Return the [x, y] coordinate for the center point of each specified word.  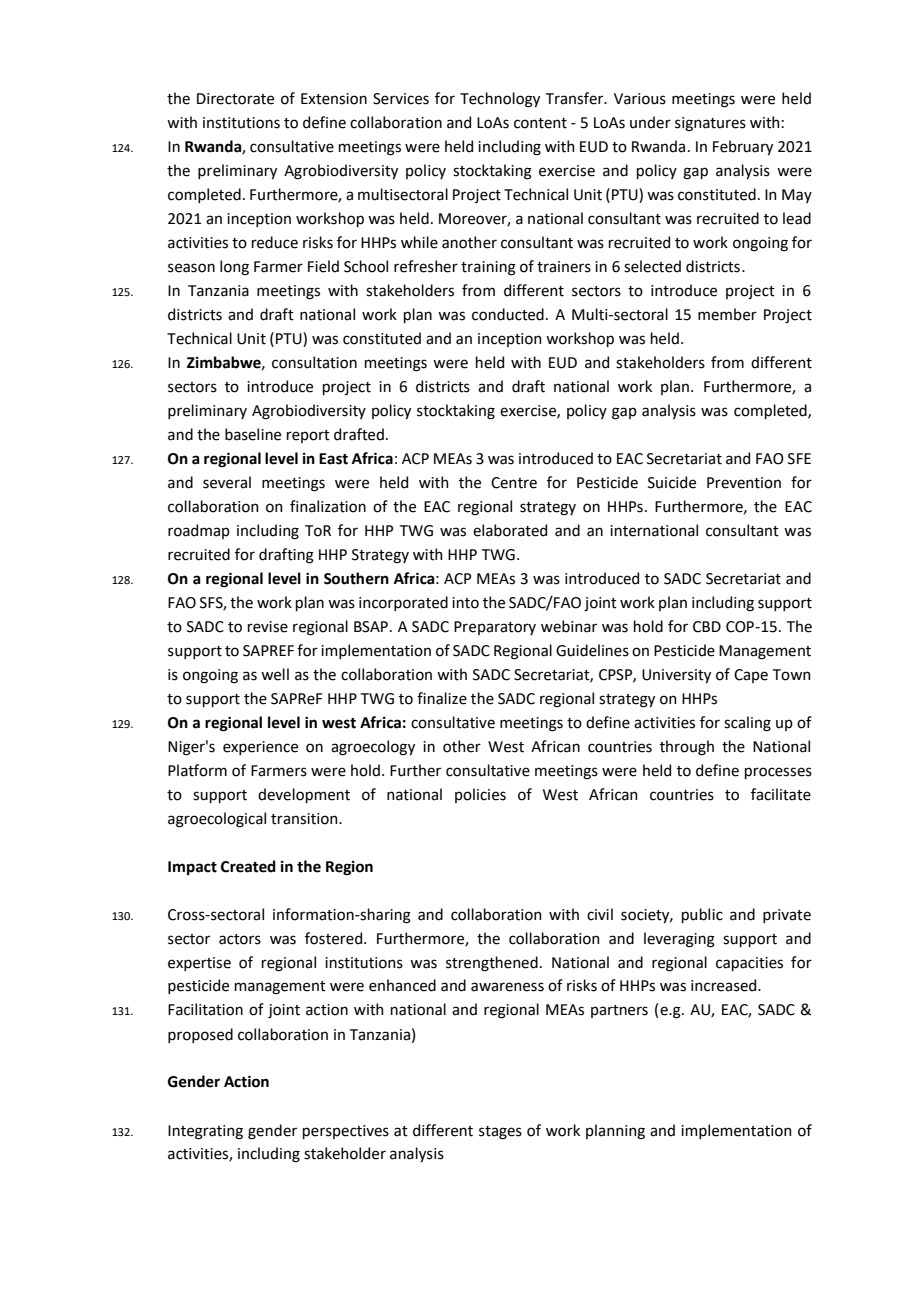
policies [480, 795]
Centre [514, 483]
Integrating [205, 1132]
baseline [253, 434]
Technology [500, 100]
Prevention [744, 483]
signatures [710, 124]
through [687, 748]
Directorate [235, 99]
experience [260, 748]
